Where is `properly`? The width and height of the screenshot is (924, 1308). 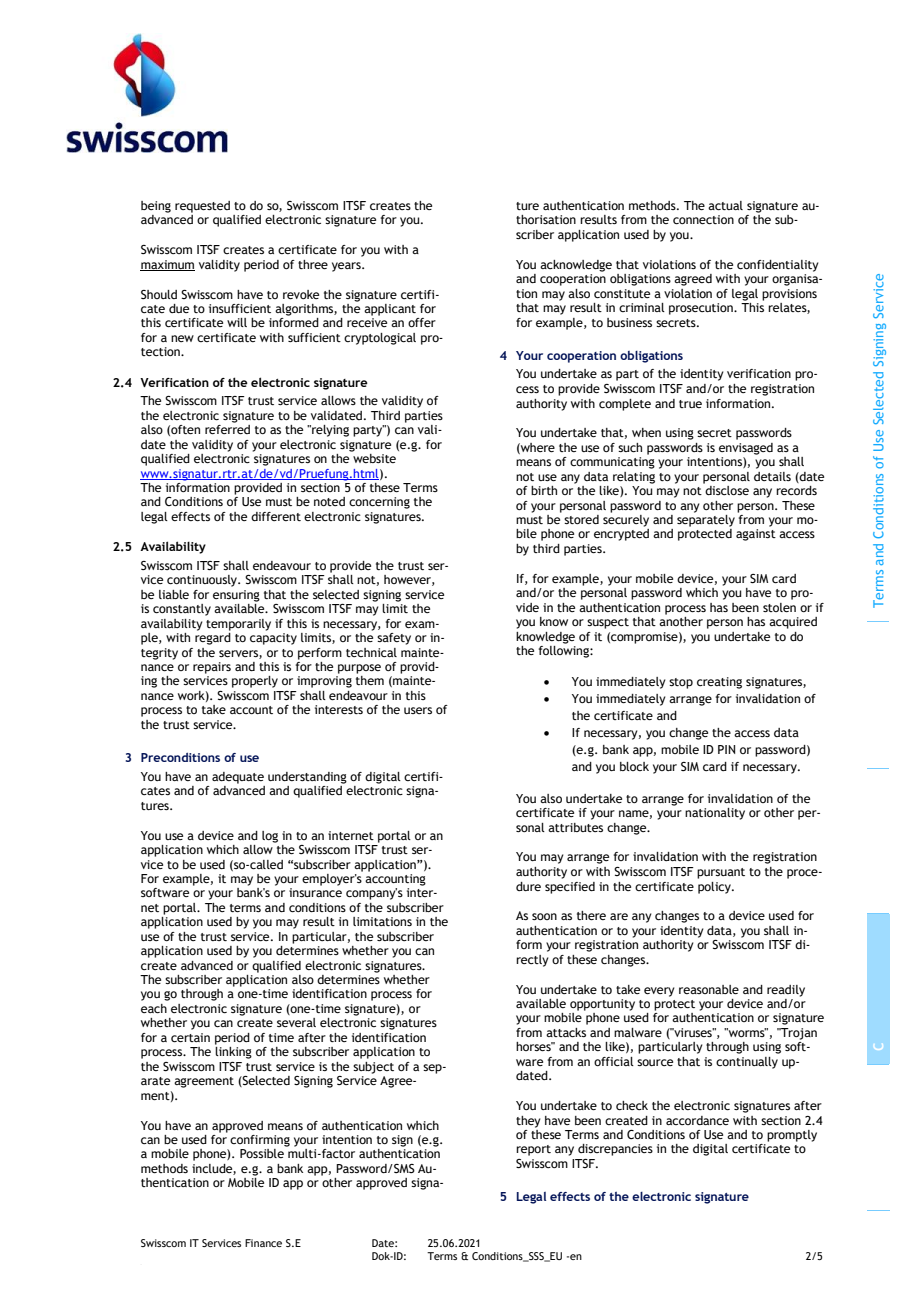 properly is located at coordinates (255, 682).
